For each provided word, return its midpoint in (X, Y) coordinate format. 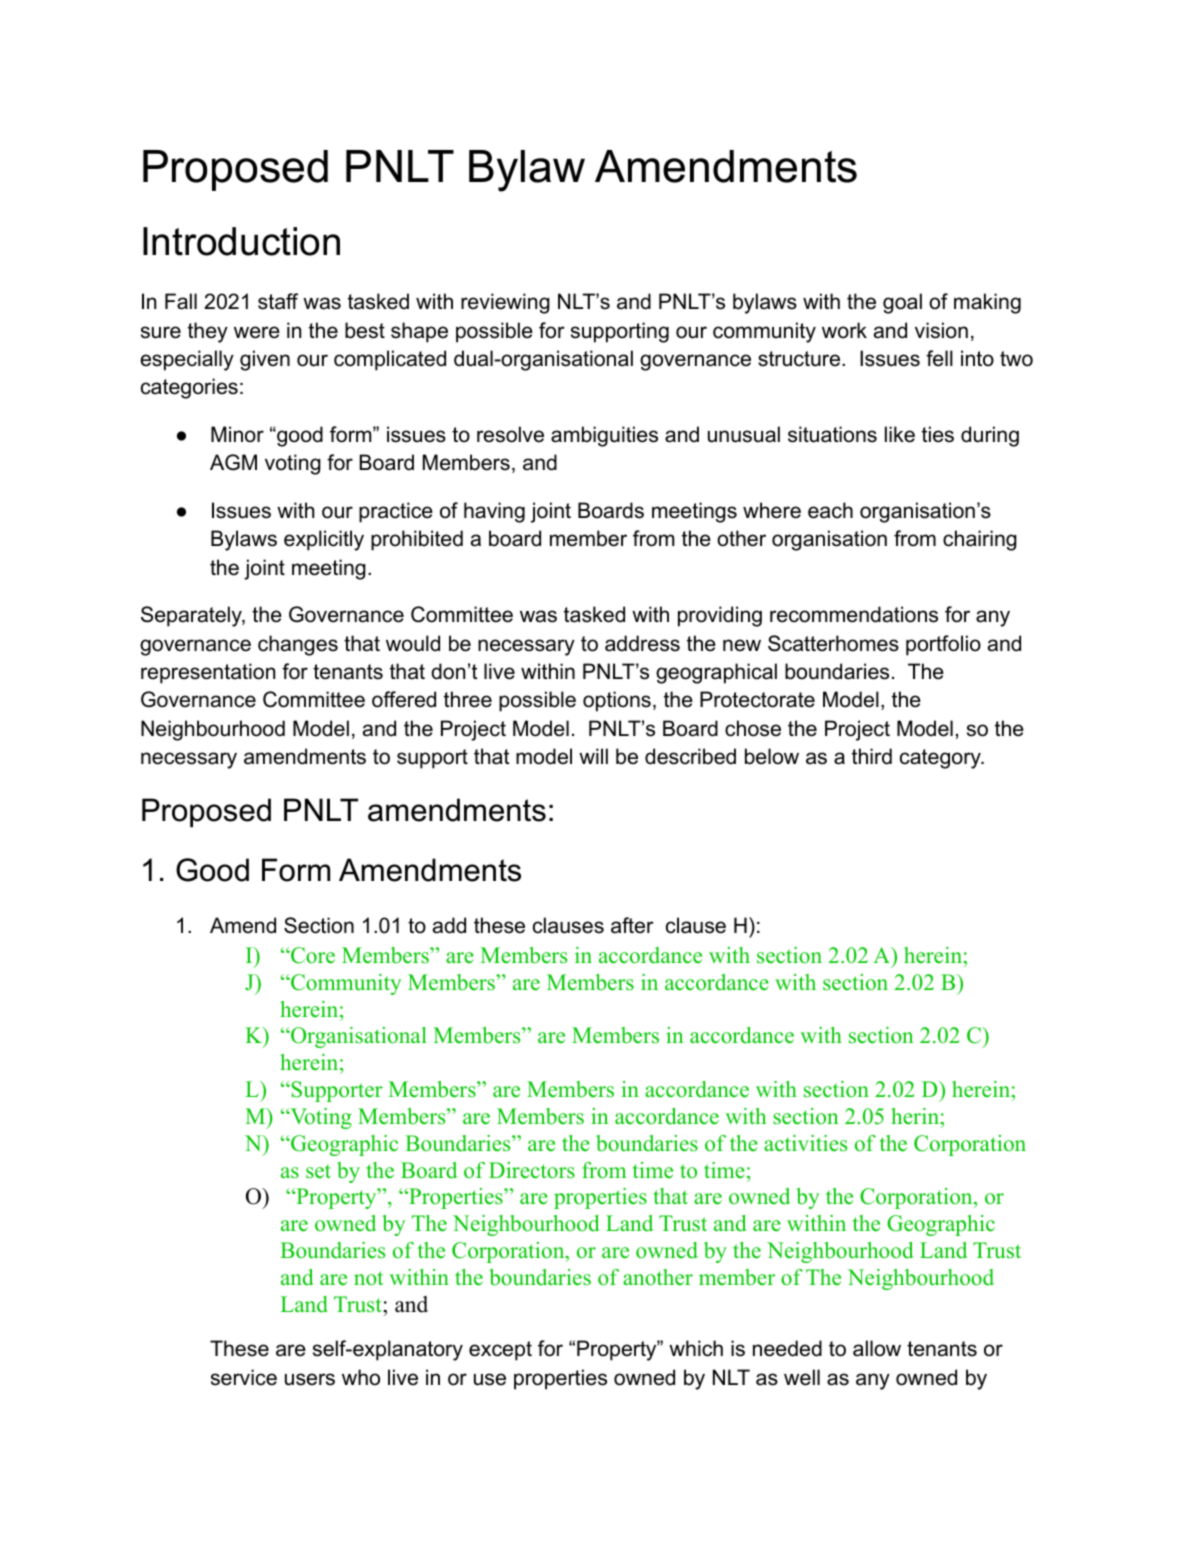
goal (902, 303)
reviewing (505, 303)
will (593, 756)
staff (278, 301)
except (500, 1351)
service (244, 1377)
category (941, 759)
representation (208, 673)
